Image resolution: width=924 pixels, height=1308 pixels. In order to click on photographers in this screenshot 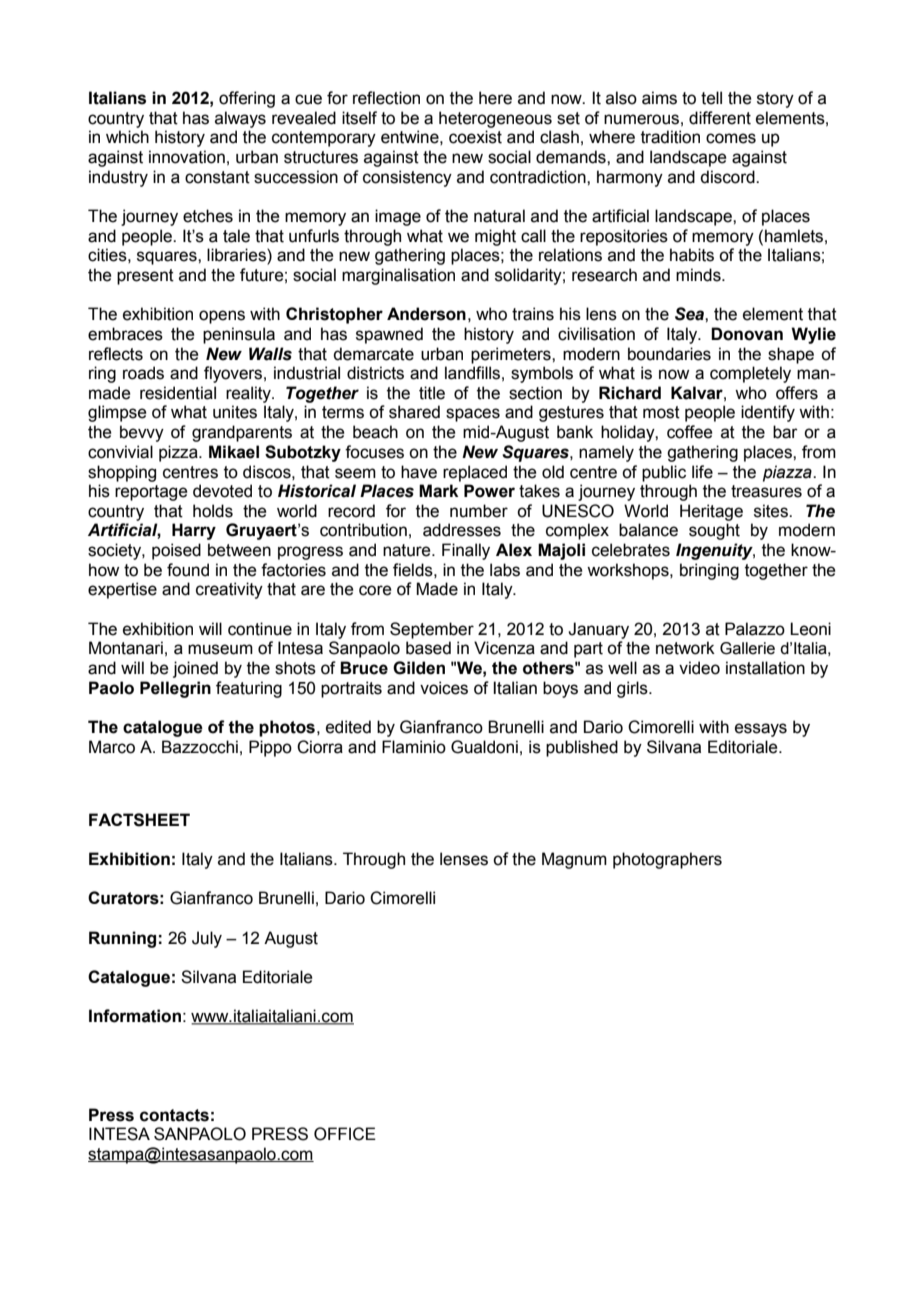, I will do `click(667, 860)`.
